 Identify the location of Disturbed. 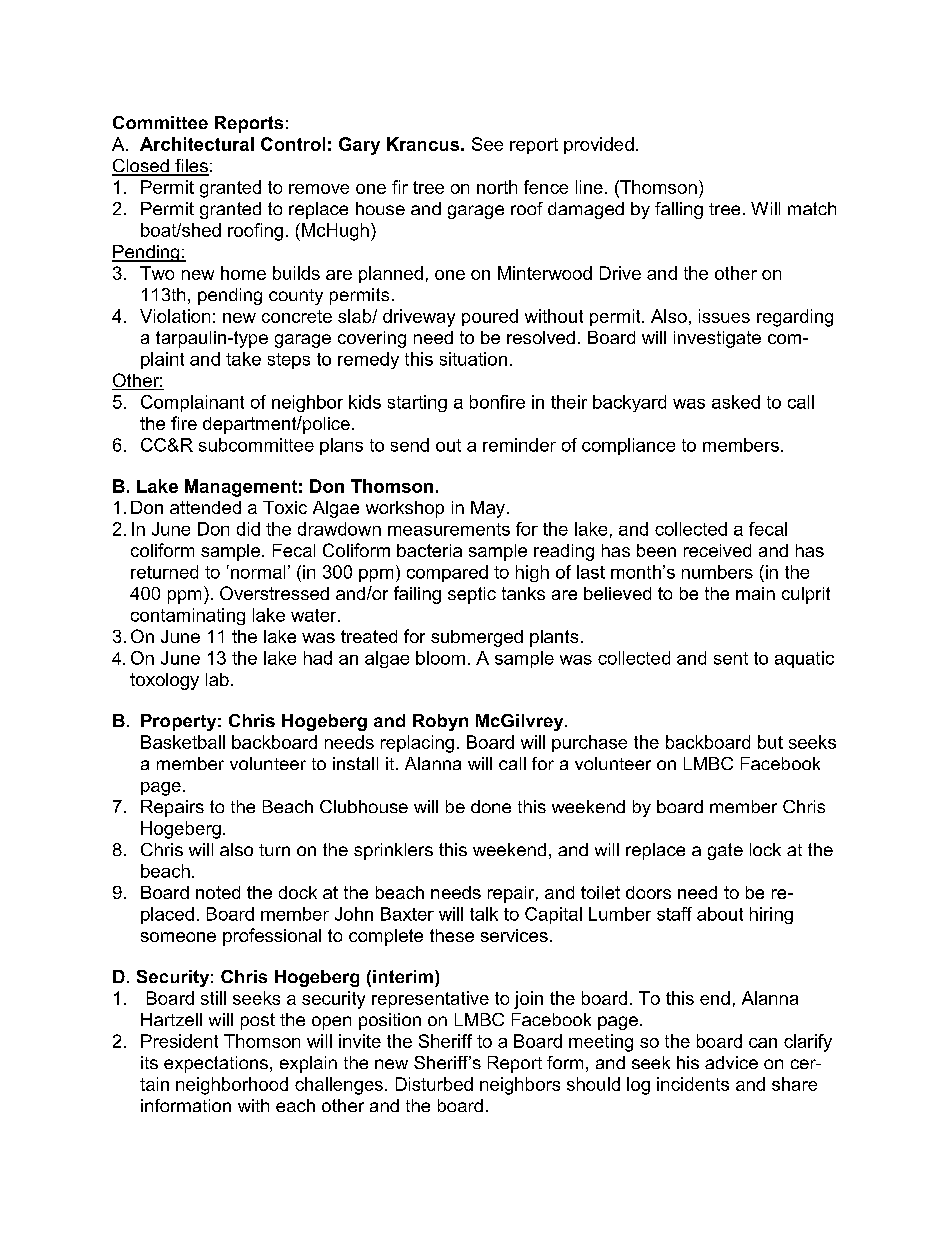
(434, 1084).
